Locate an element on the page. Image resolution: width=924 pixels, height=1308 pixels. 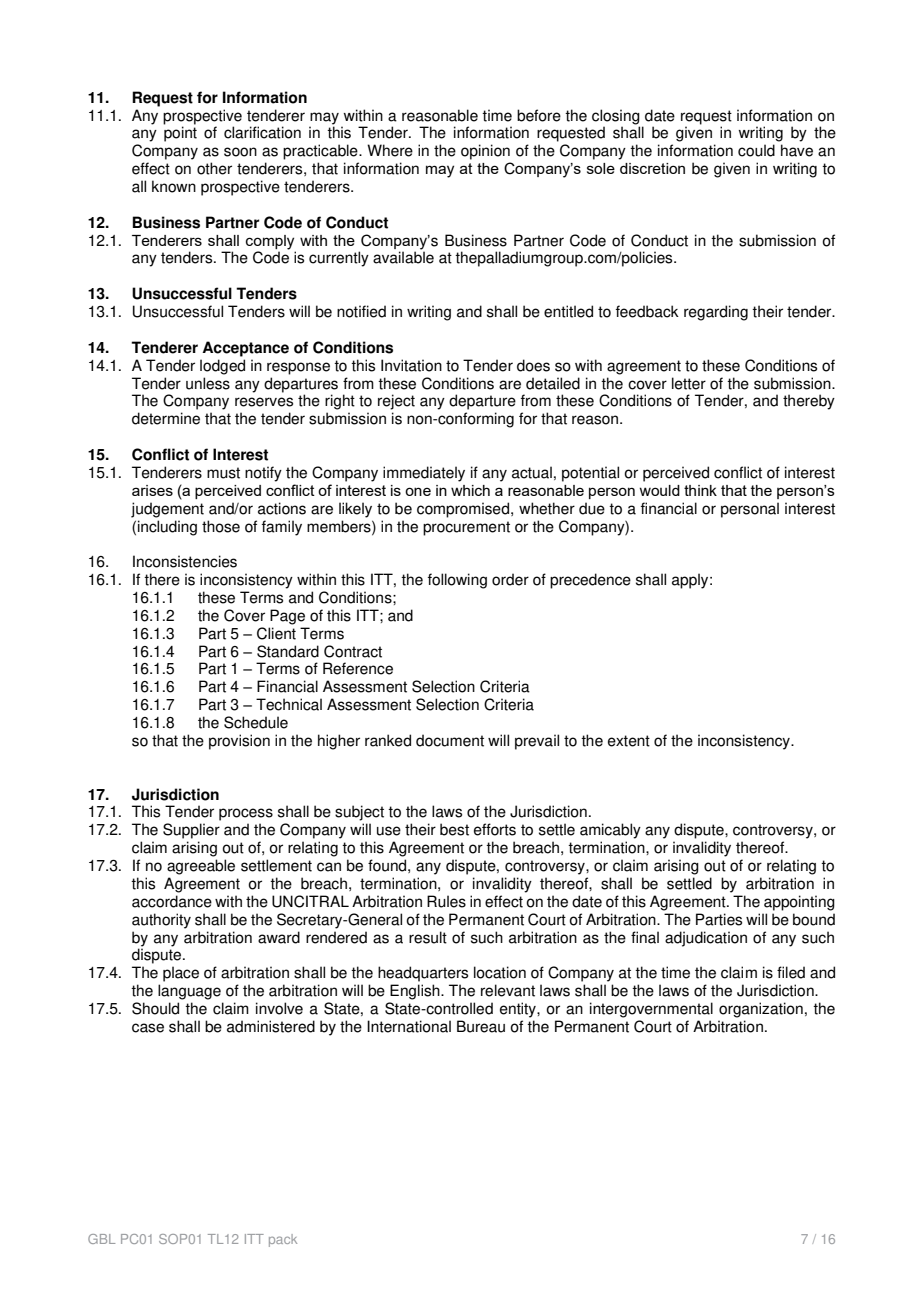
pack is located at coordinates (283, 1240).
